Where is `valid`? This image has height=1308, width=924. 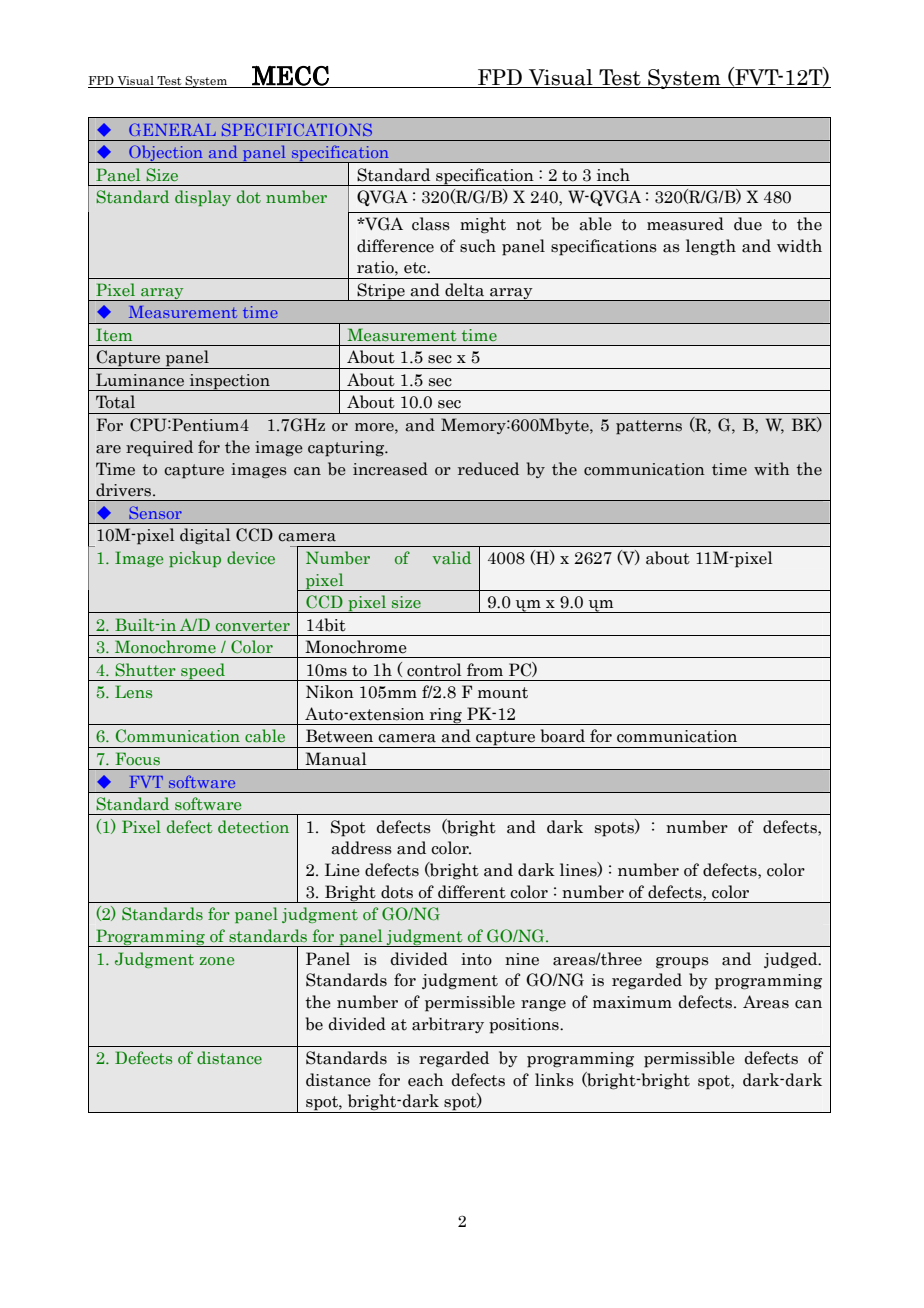
valid is located at coordinates (451, 557).
